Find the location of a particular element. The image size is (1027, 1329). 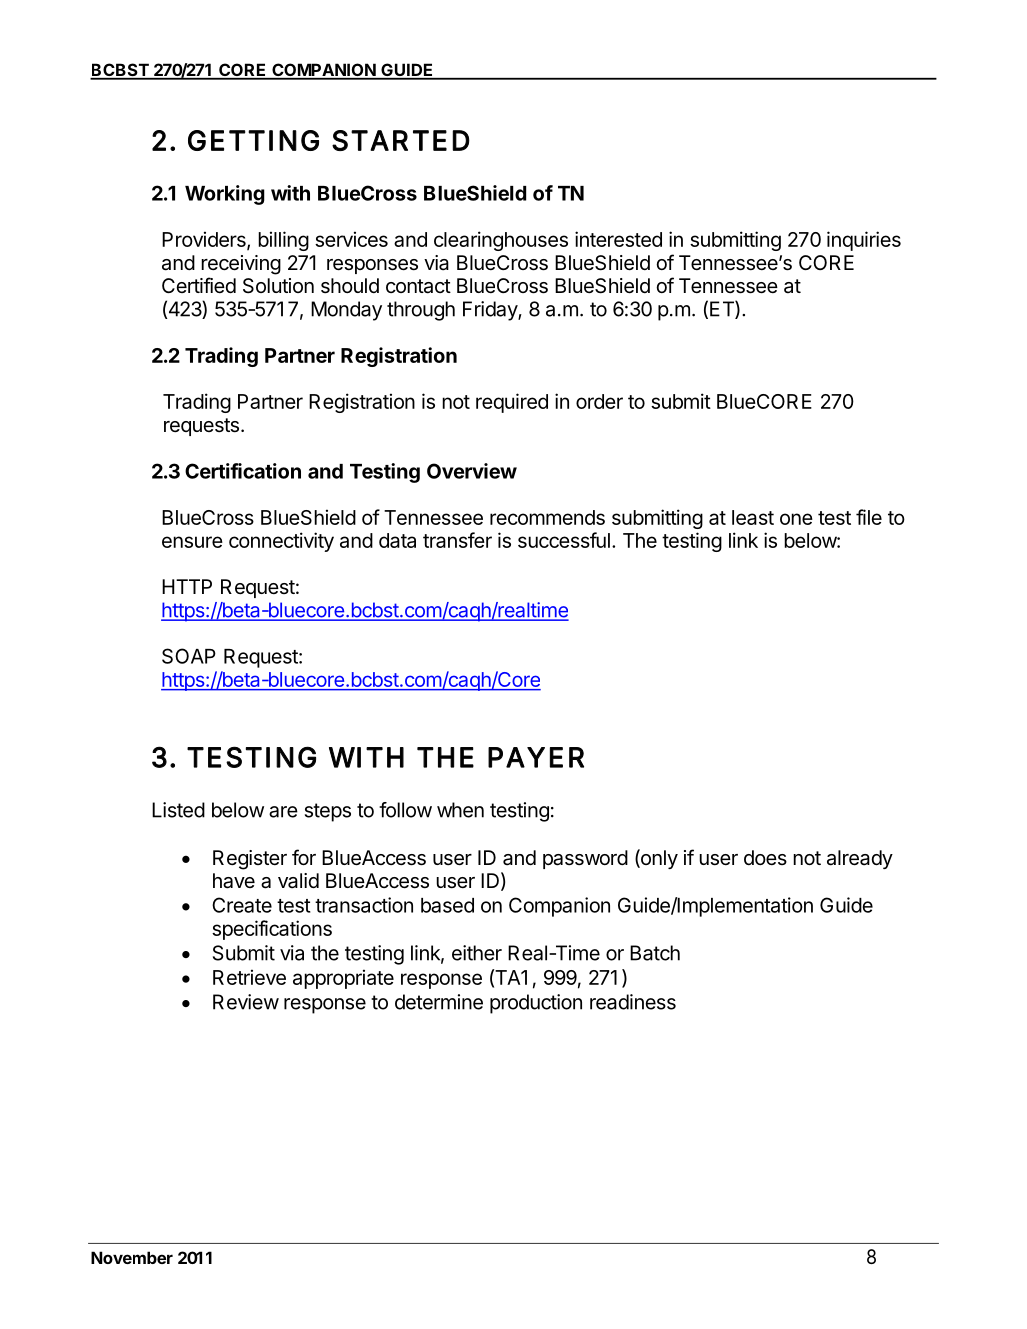

Working is located at coordinates (225, 195).
